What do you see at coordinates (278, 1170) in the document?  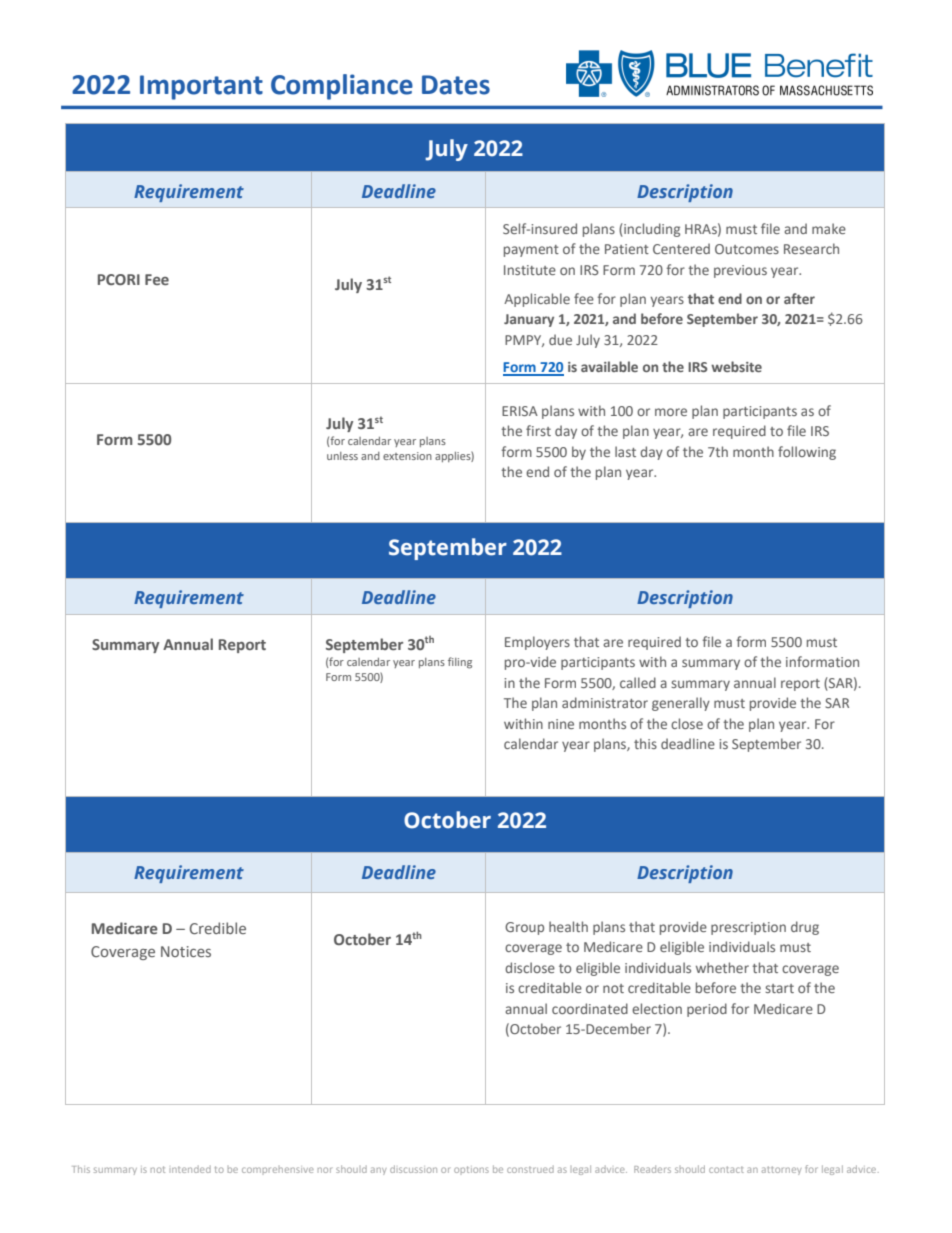 I see `comprehensive` at bounding box center [278, 1170].
